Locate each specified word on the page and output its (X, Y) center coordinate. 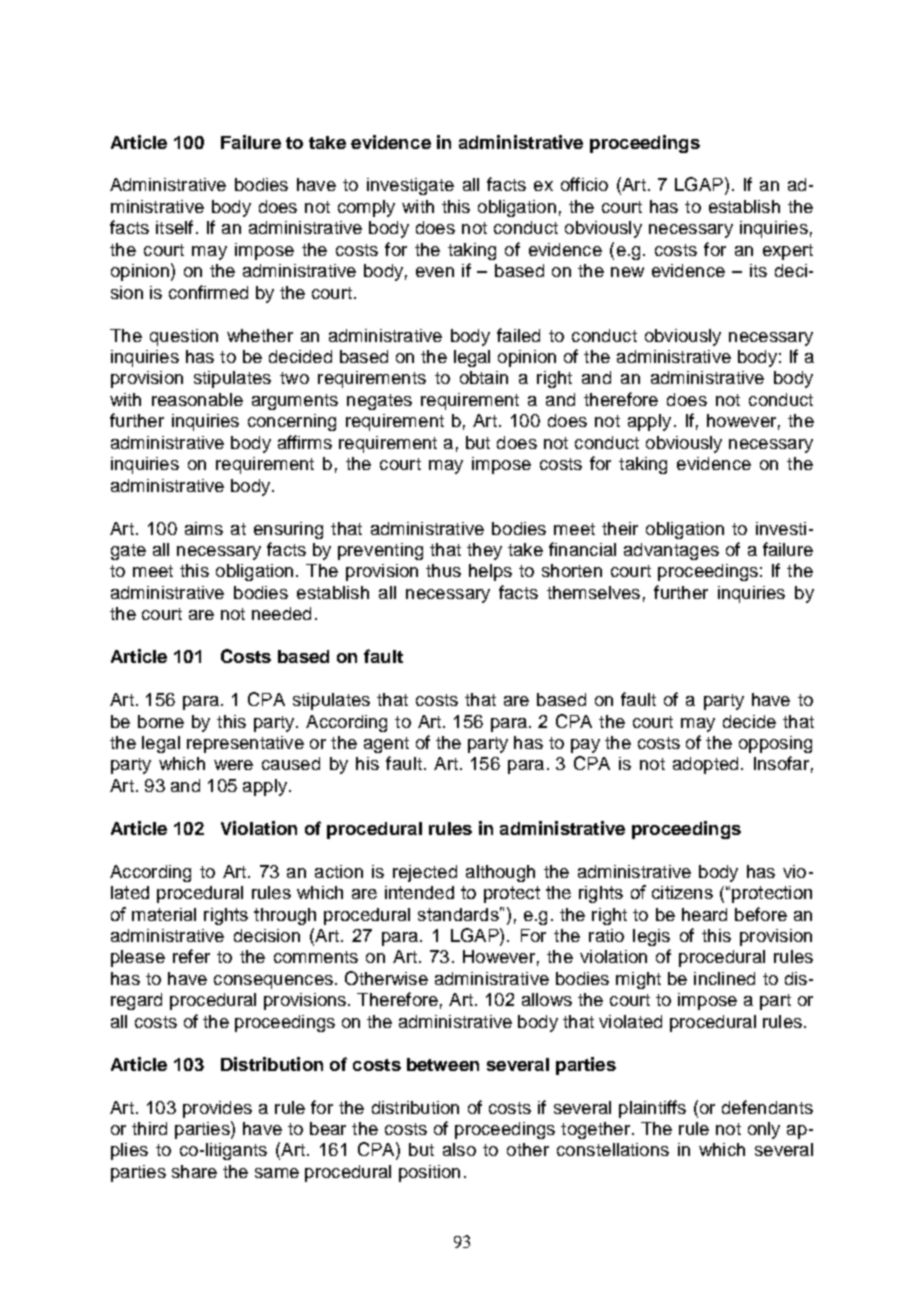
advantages (671, 551)
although (500, 873)
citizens (682, 892)
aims (204, 528)
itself (174, 227)
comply (366, 208)
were (233, 765)
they (484, 551)
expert (788, 252)
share (194, 1171)
